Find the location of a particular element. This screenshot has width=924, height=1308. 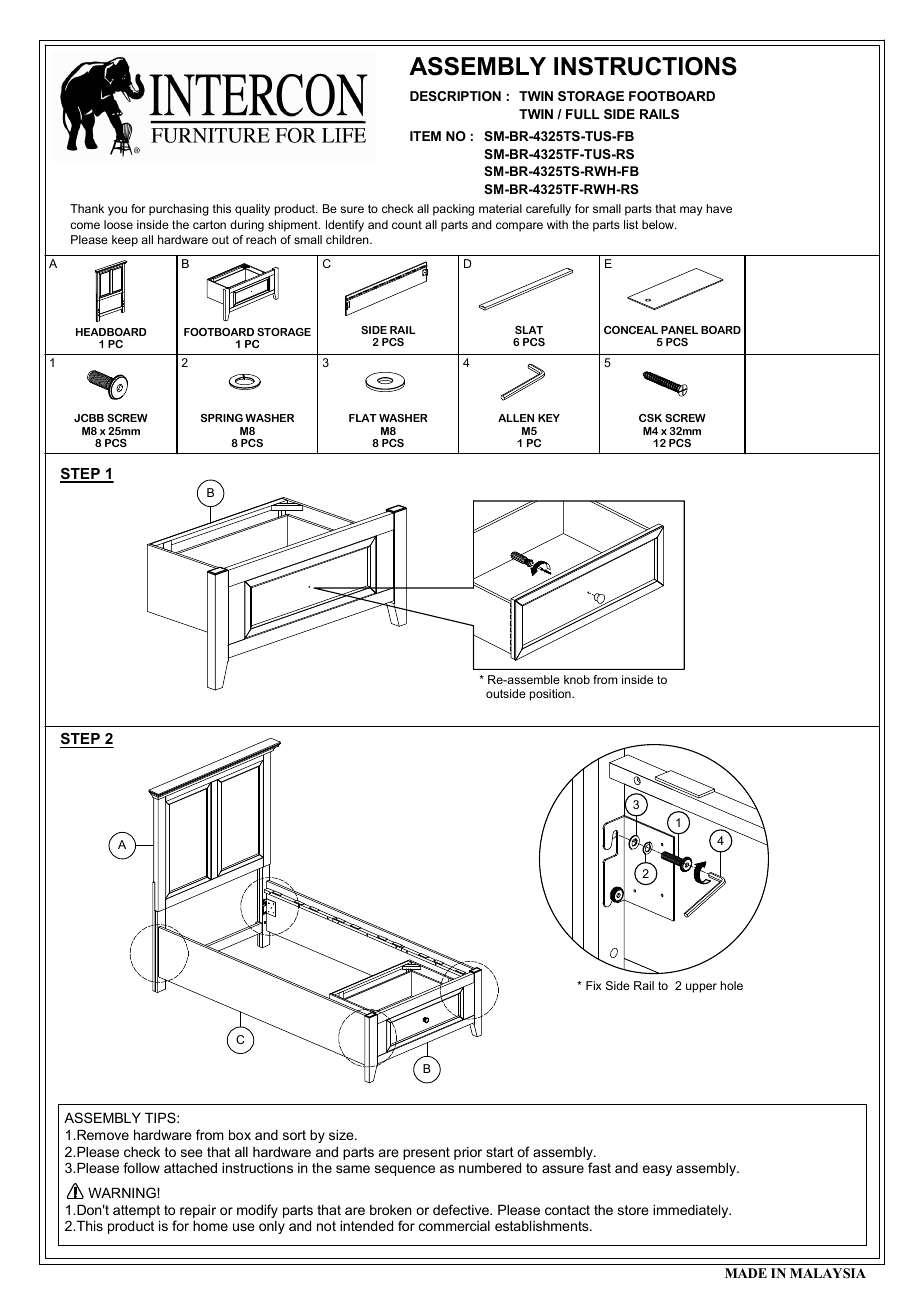

hole is located at coordinates (732, 985).
